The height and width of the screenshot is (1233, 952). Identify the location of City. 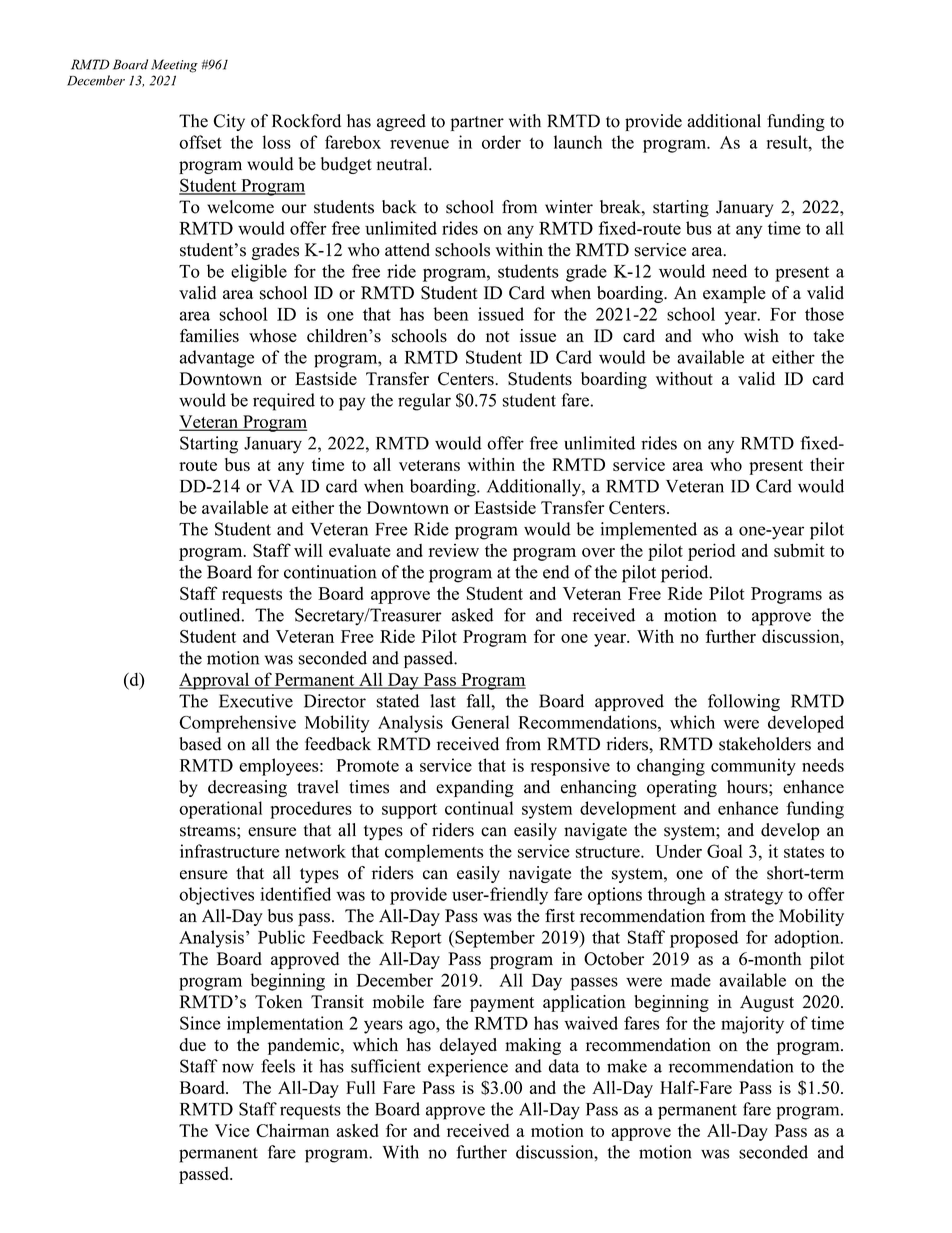
(229, 122).
